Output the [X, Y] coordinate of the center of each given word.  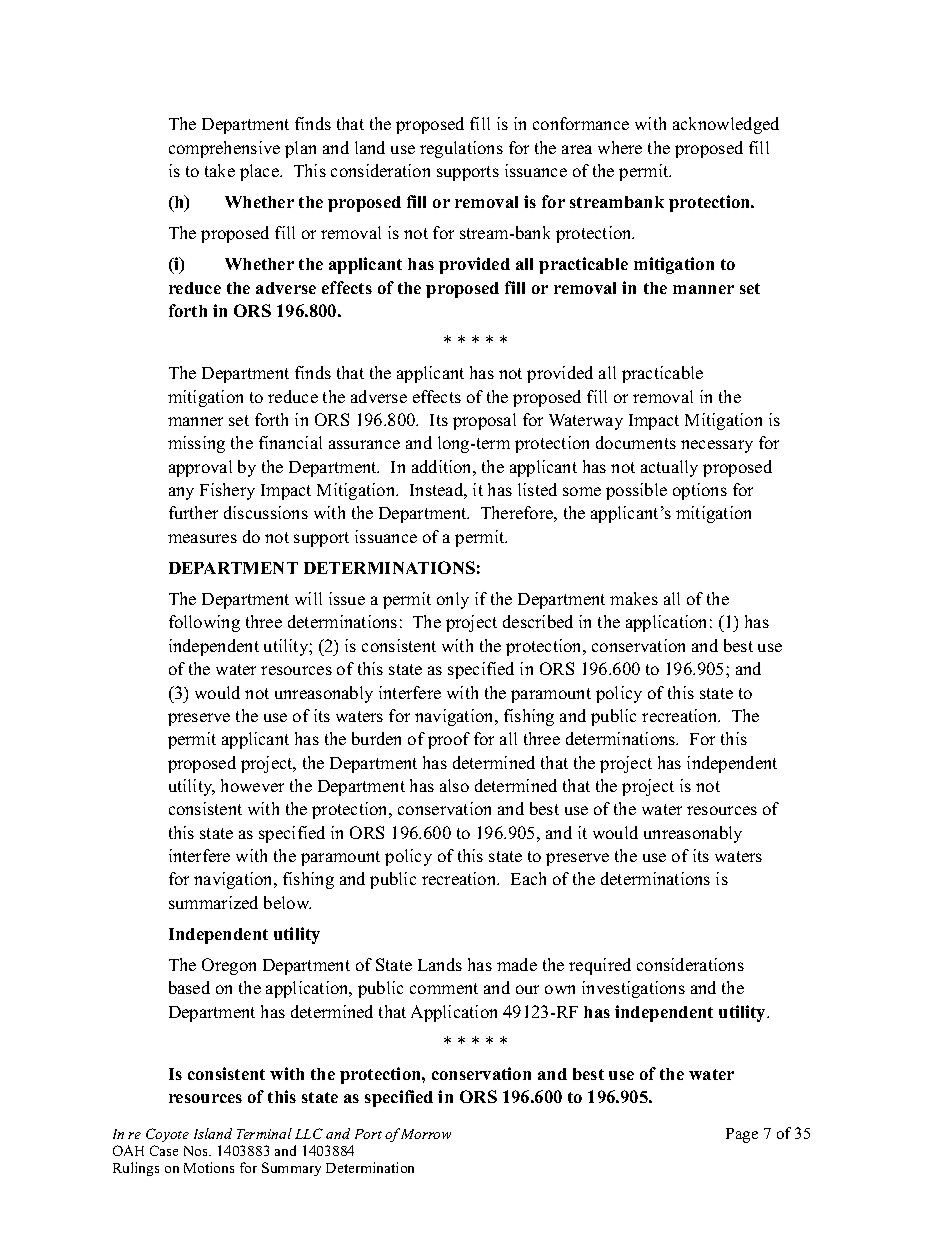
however [252, 785]
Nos [197, 1151]
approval [200, 468]
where [620, 147]
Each [528, 878]
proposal [484, 421]
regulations [461, 149]
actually [669, 468]
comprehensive [224, 149]
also [454, 785]
